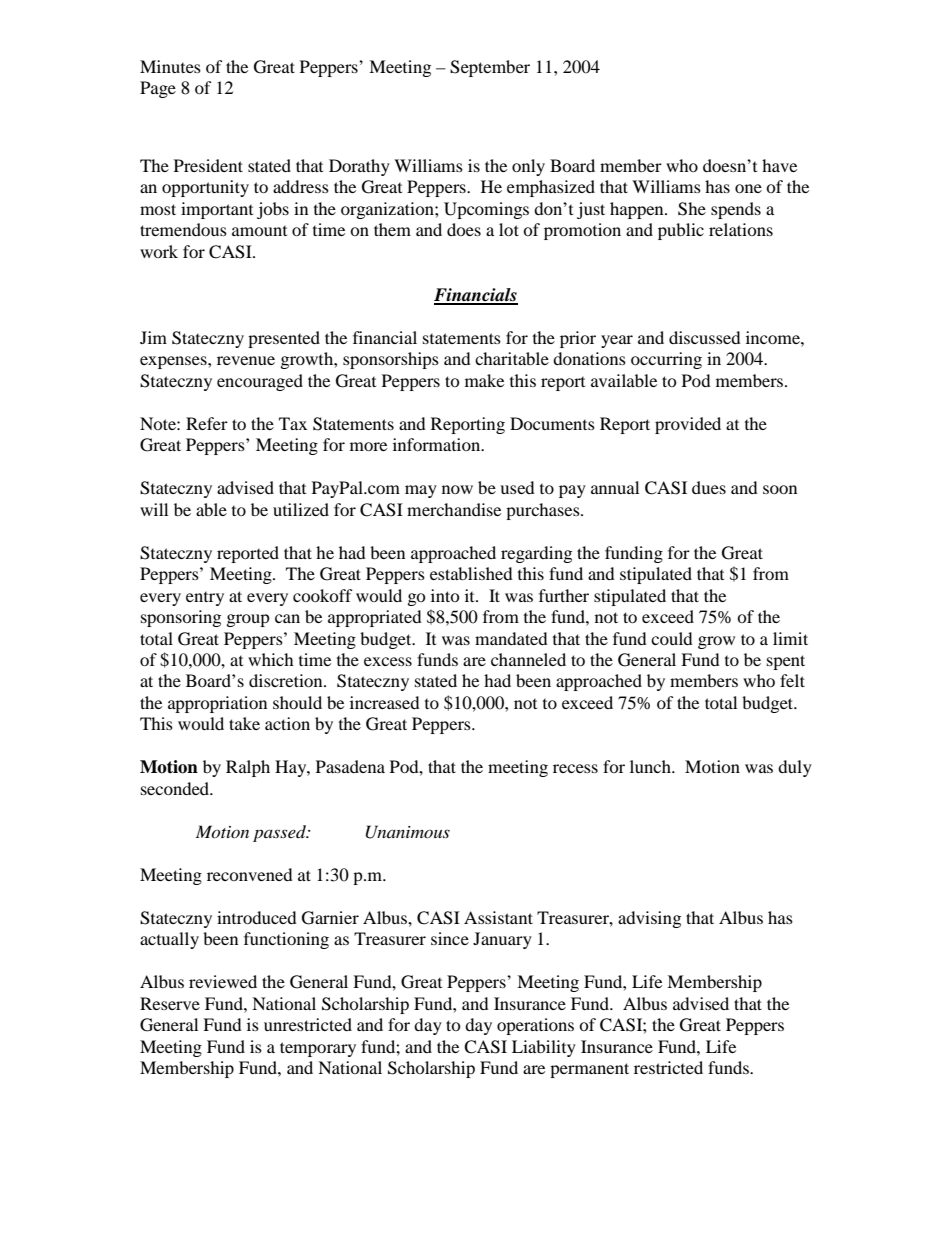 This image has height=1233, width=952. I want to click on have, so click(779, 165).
